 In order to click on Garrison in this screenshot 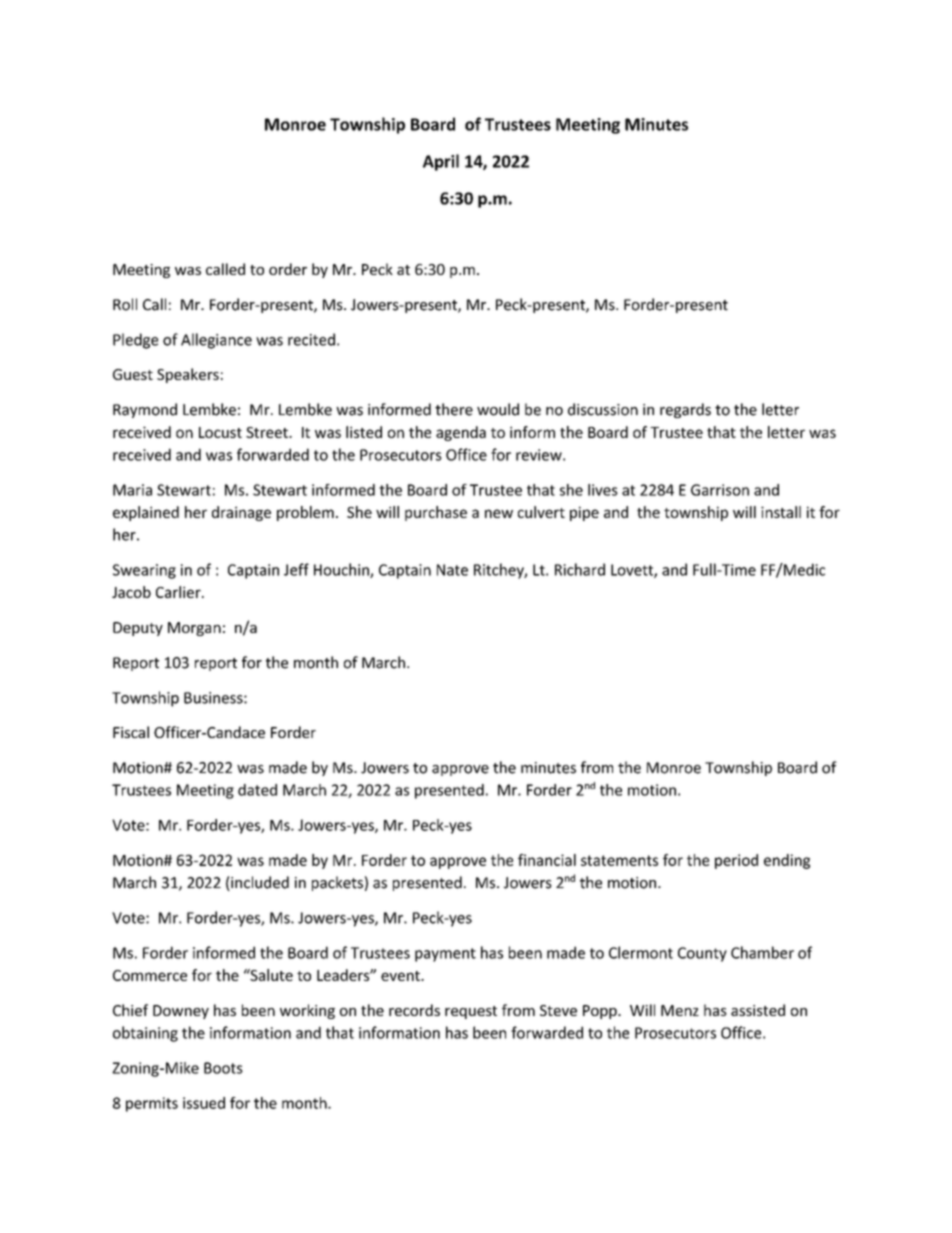, I will do `click(720, 490)`.
